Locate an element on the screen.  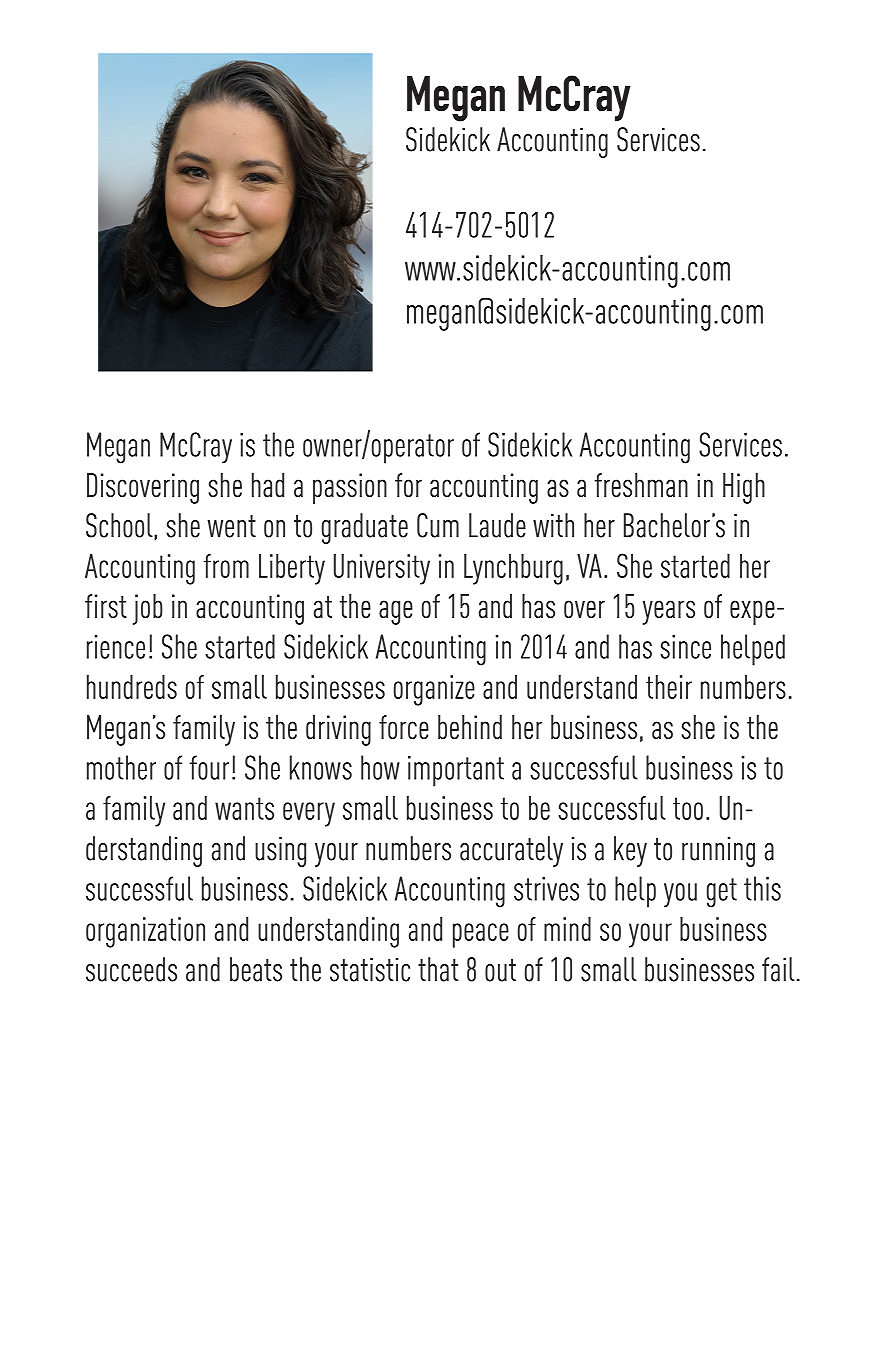
hundreds is located at coordinates (132, 687).
